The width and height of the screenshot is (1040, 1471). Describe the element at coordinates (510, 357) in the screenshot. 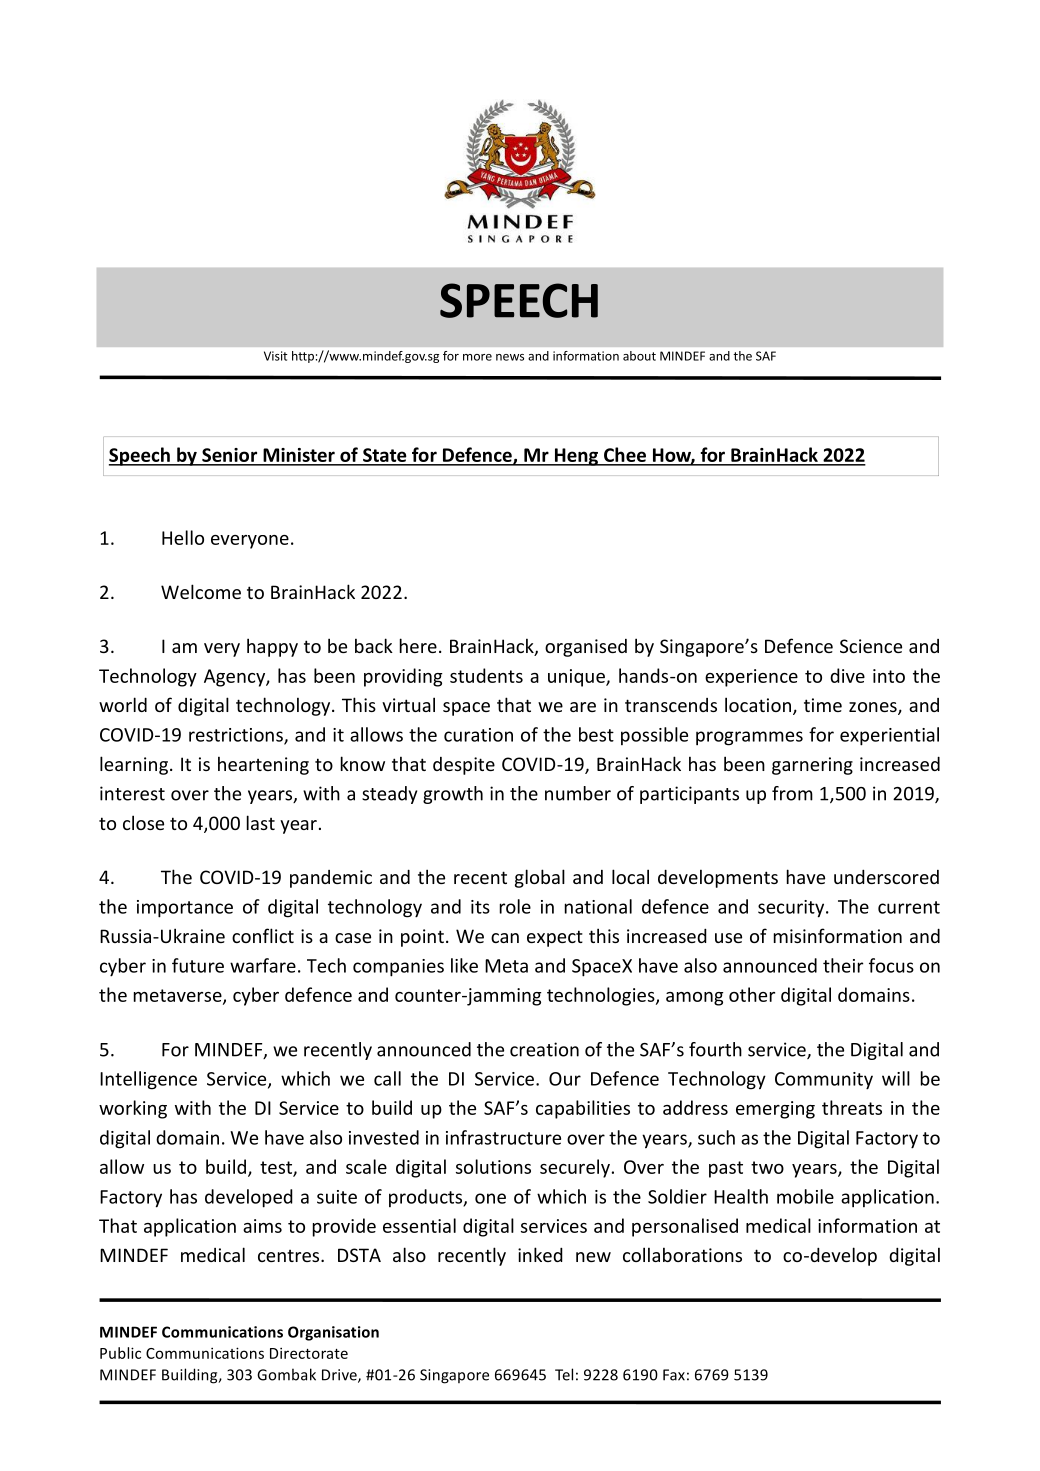

I see `news` at that location.
